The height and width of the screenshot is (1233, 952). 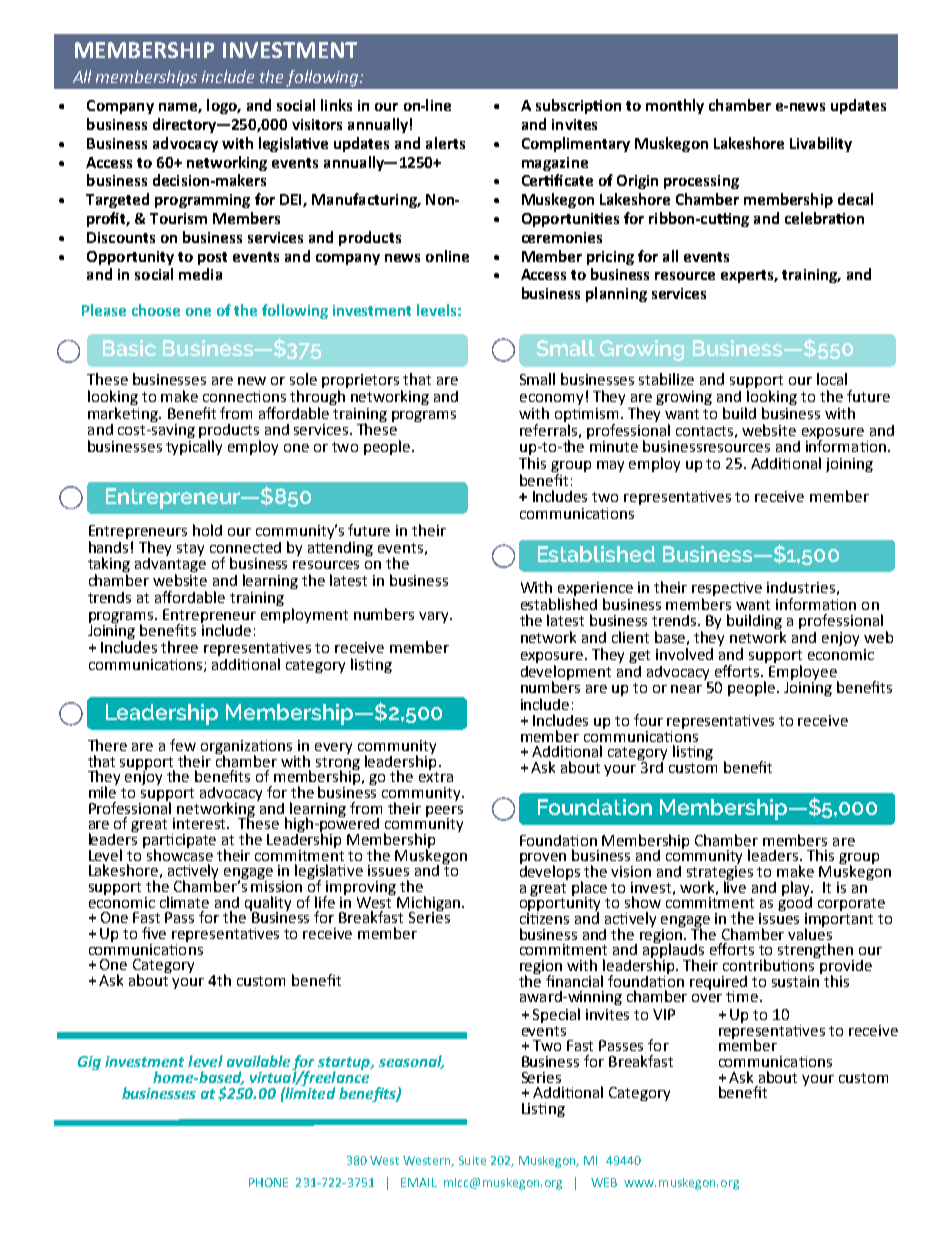 What do you see at coordinates (190, 549) in the screenshot?
I see `stay` at bounding box center [190, 549].
